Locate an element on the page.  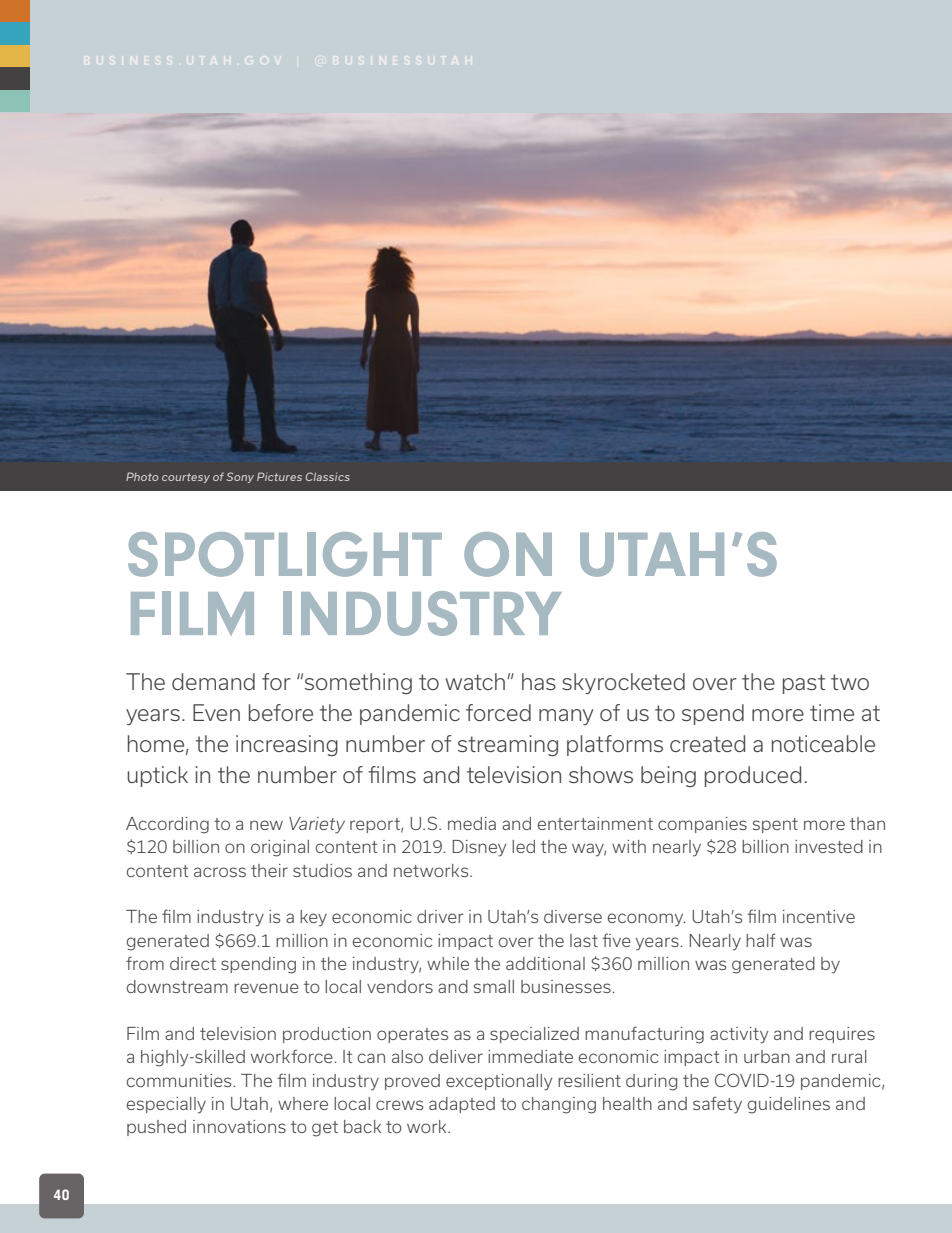
adapted is located at coordinates (462, 1105).
